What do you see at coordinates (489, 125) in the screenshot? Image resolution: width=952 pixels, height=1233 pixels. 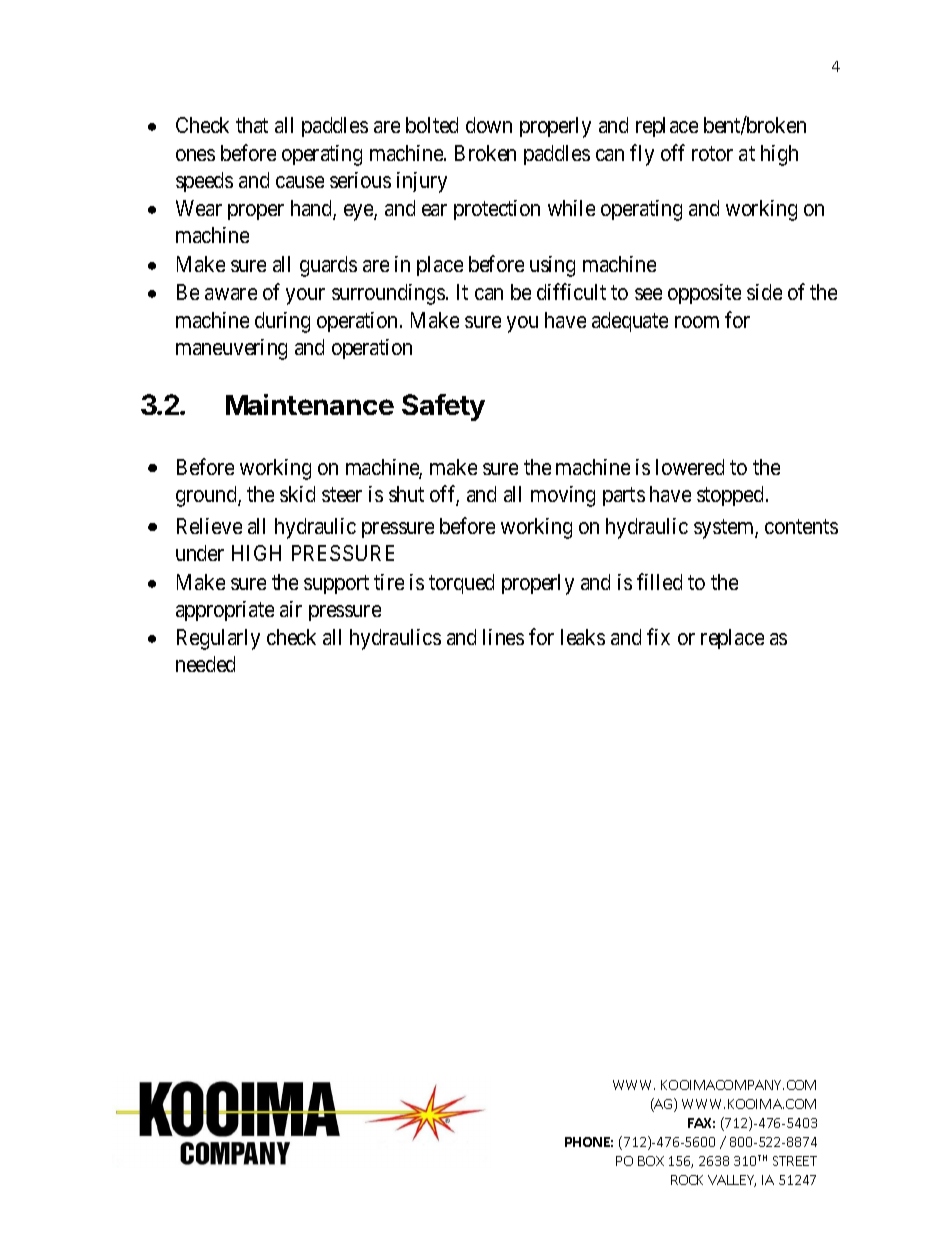 I see `down` at bounding box center [489, 125].
